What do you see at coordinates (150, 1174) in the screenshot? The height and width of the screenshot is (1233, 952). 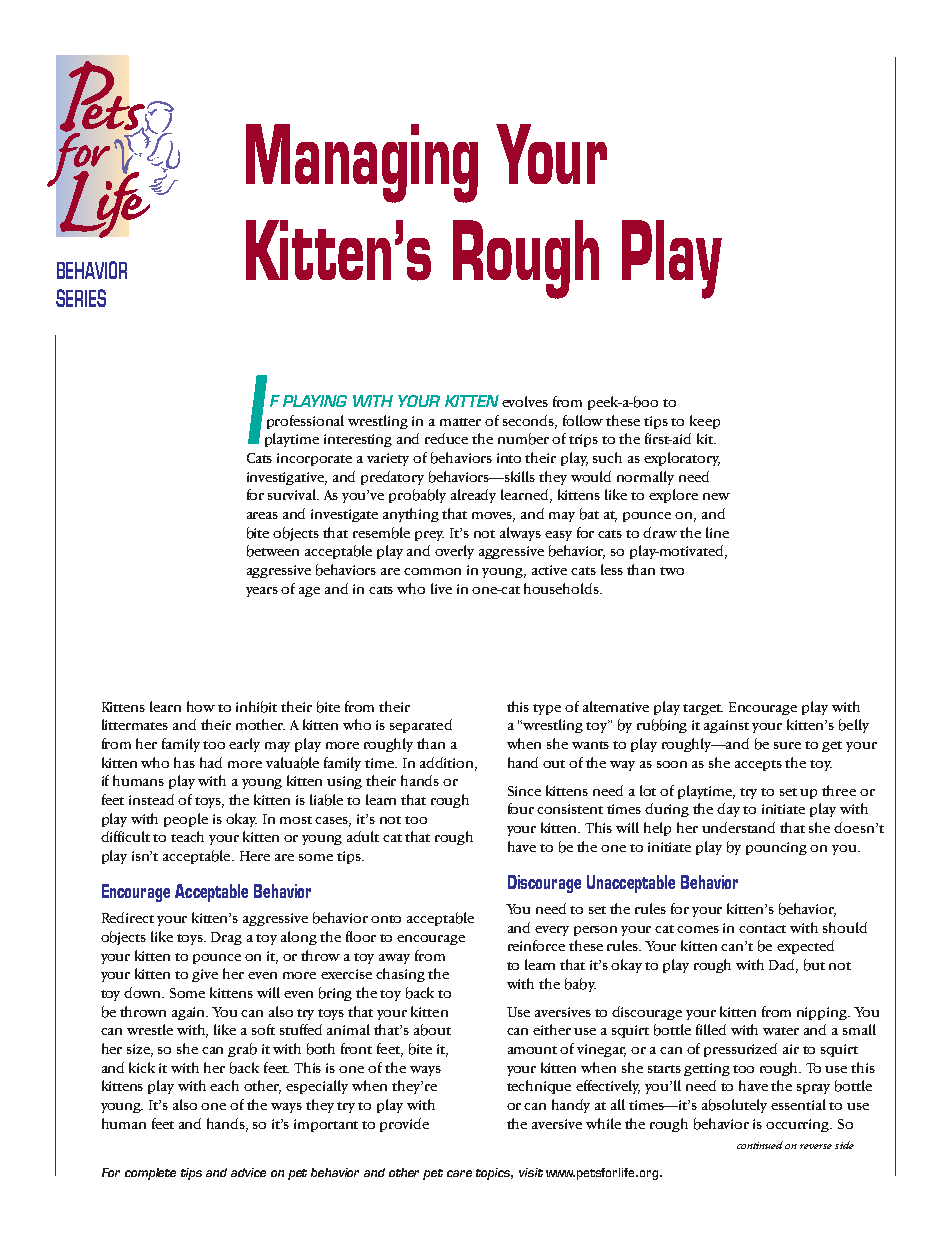 I see `complete` at bounding box center [150, 1174].
